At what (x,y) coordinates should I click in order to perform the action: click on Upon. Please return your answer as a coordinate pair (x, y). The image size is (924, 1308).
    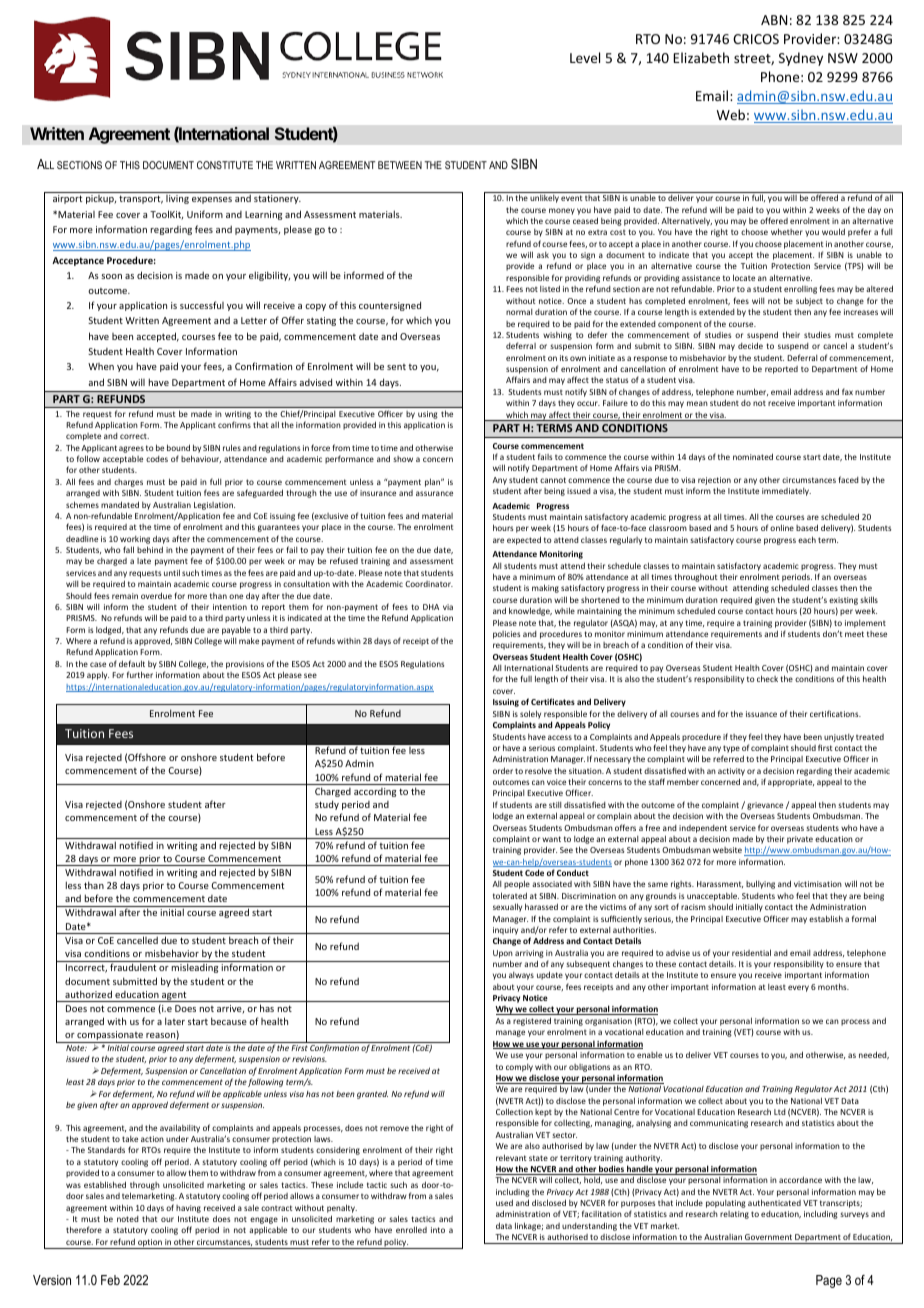
    Looking at the image, I should click on (503, 954).
